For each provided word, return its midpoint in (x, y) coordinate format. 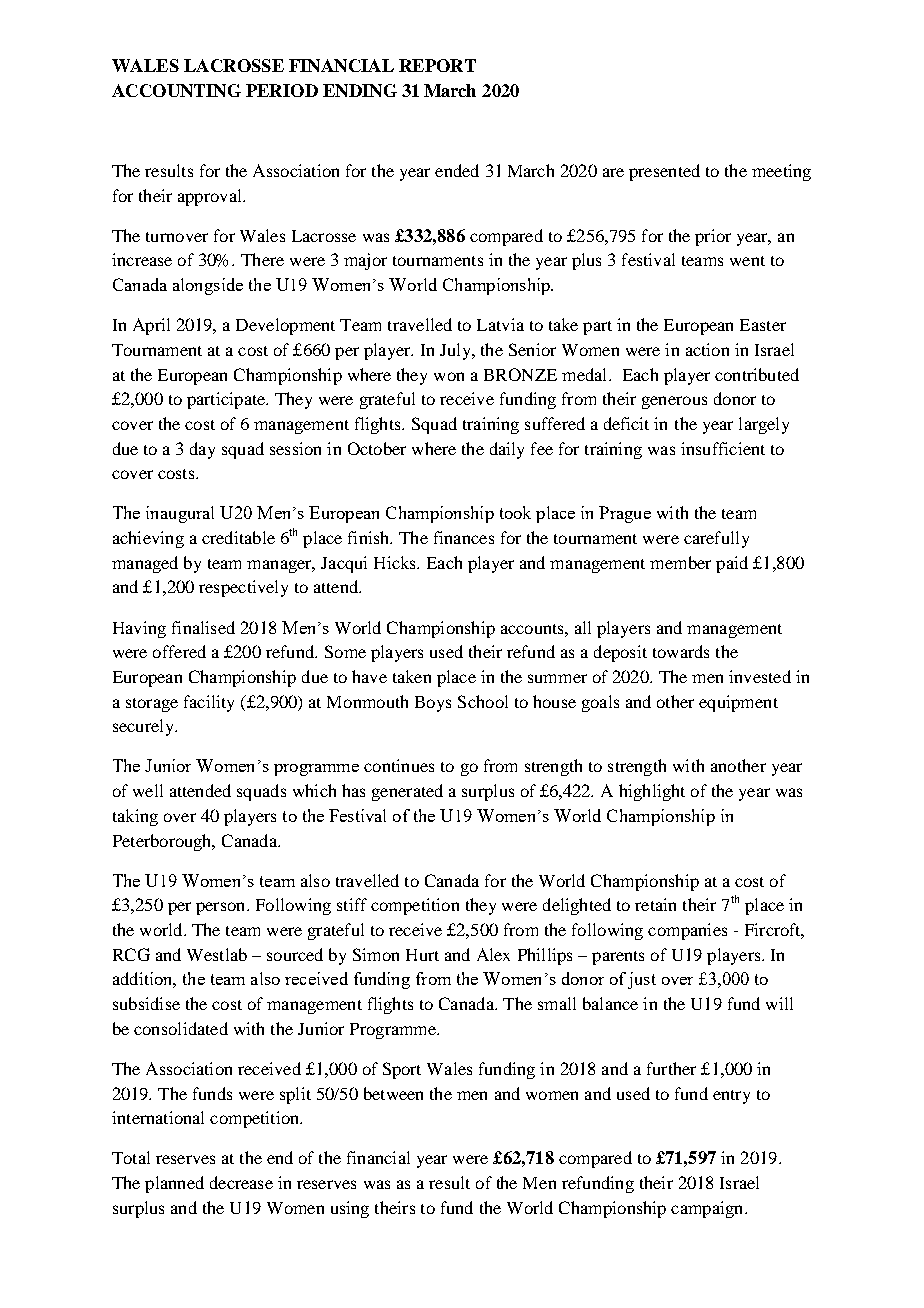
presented (664, 172)
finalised (203, 627)
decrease (241, 1182)
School (483, 701)
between (393, 1093)
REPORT (437, 65)
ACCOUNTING (176, 90)
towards (681, 651)
